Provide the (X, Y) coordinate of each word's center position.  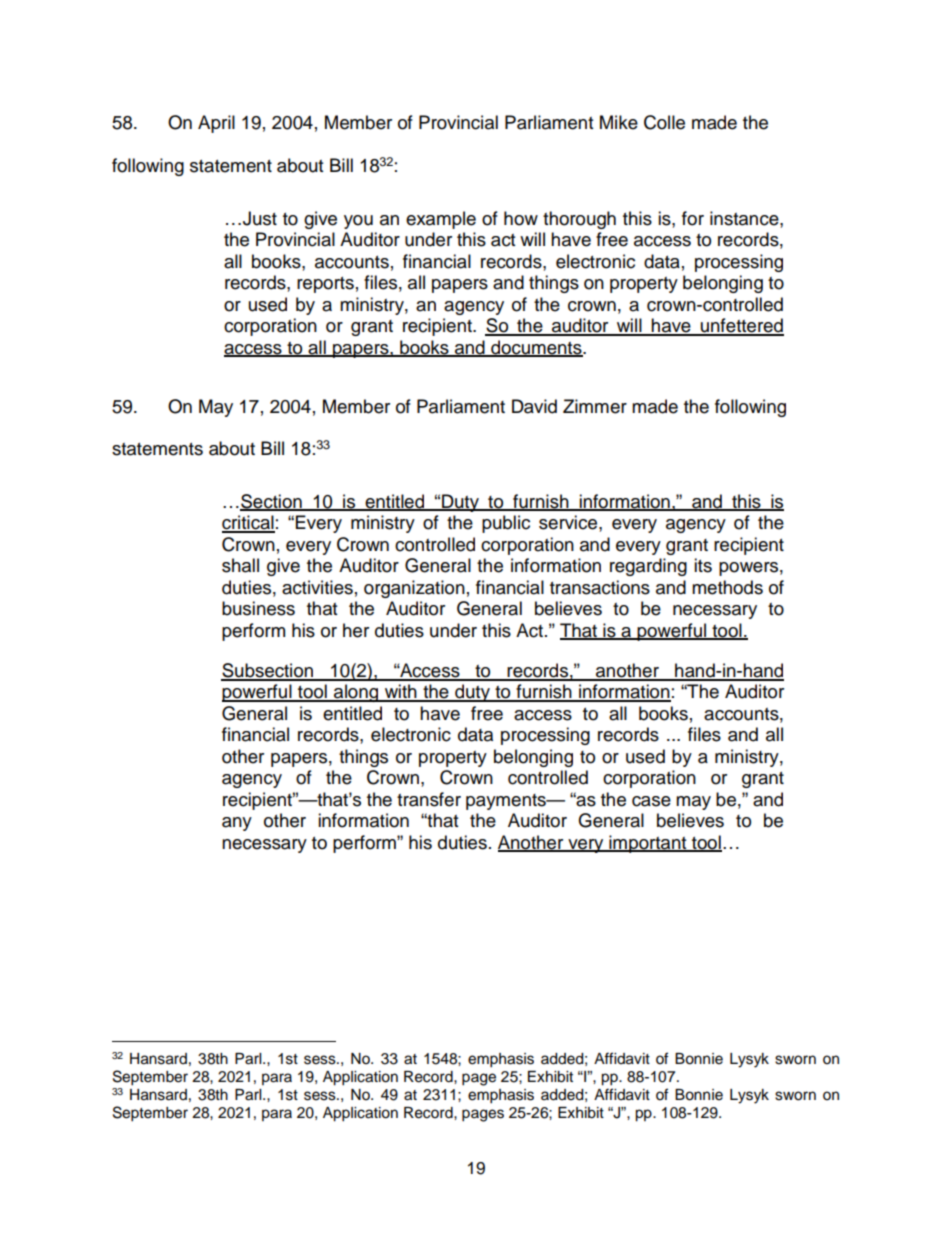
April (216, 124)
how (521, 218)
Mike (619, 122)
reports (325, 285)
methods (727, 587)
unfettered (741, 326)
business (258, 608)
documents (536, 348)
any (237, 824)
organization (414, 589)
